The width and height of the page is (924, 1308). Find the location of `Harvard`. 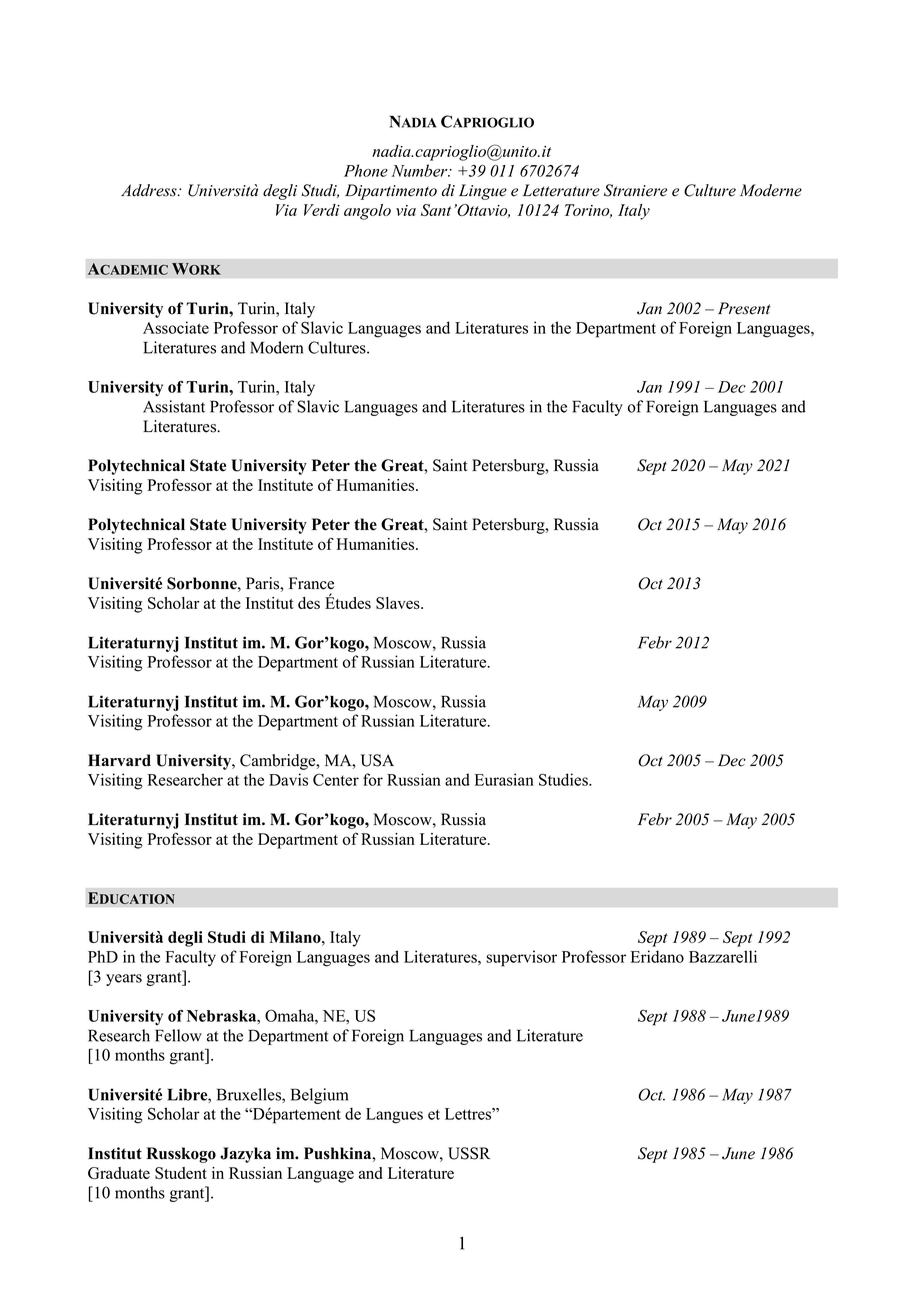

Harvard is located at coordinates (119, 760).
